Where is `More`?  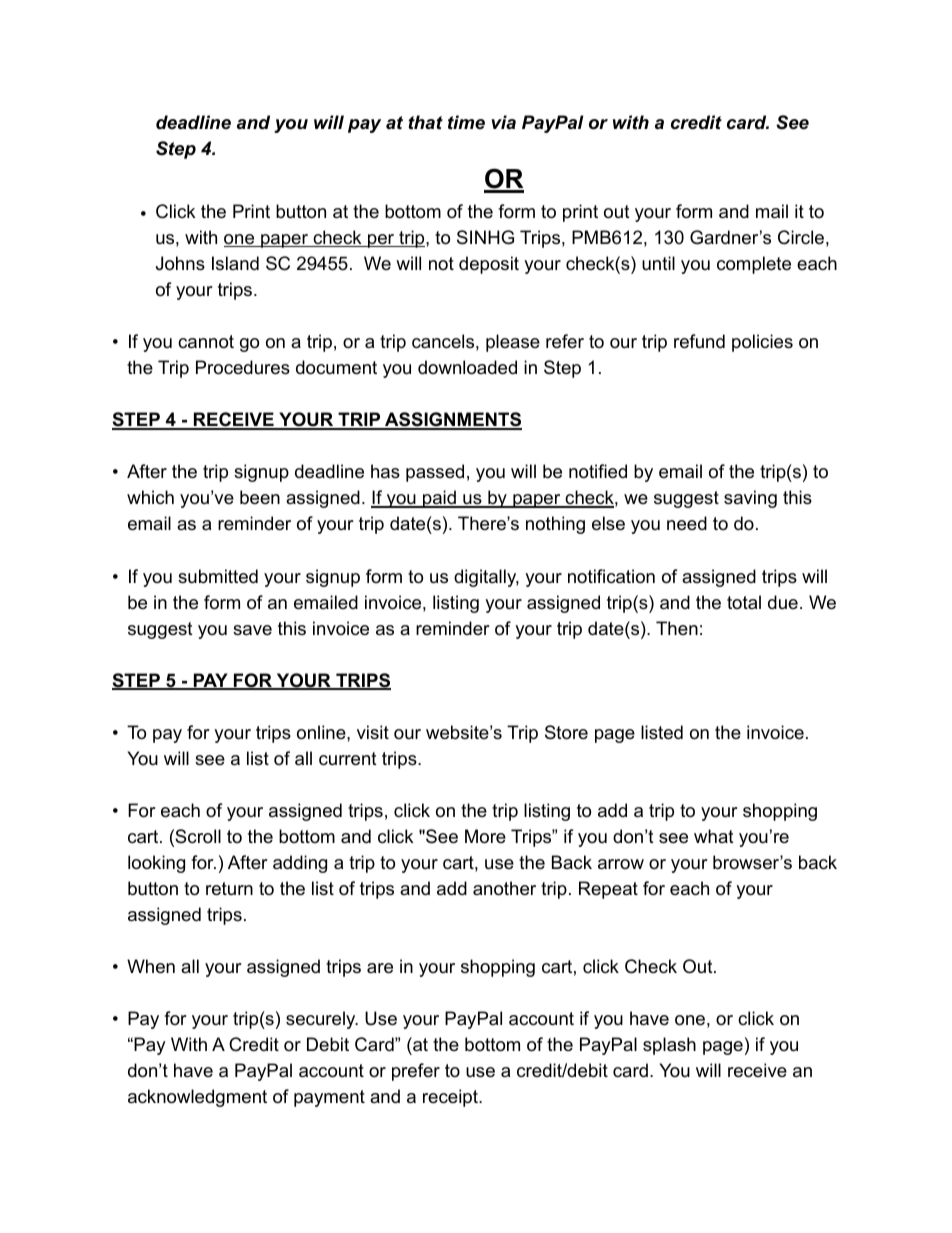 More is located at coordinates (485, 836).
